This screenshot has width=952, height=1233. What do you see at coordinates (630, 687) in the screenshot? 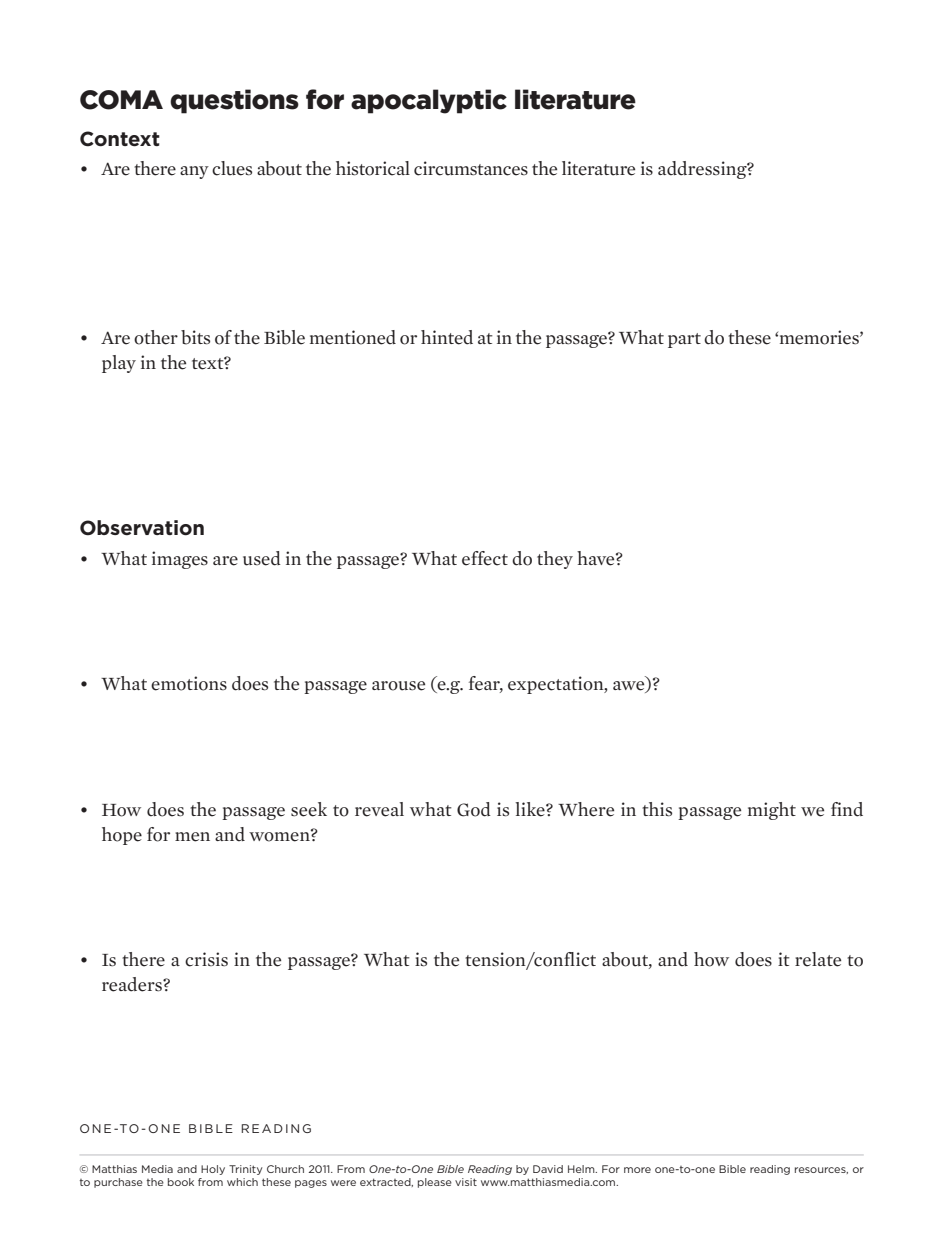
I see `awe` at bounding box center [630, 687].
